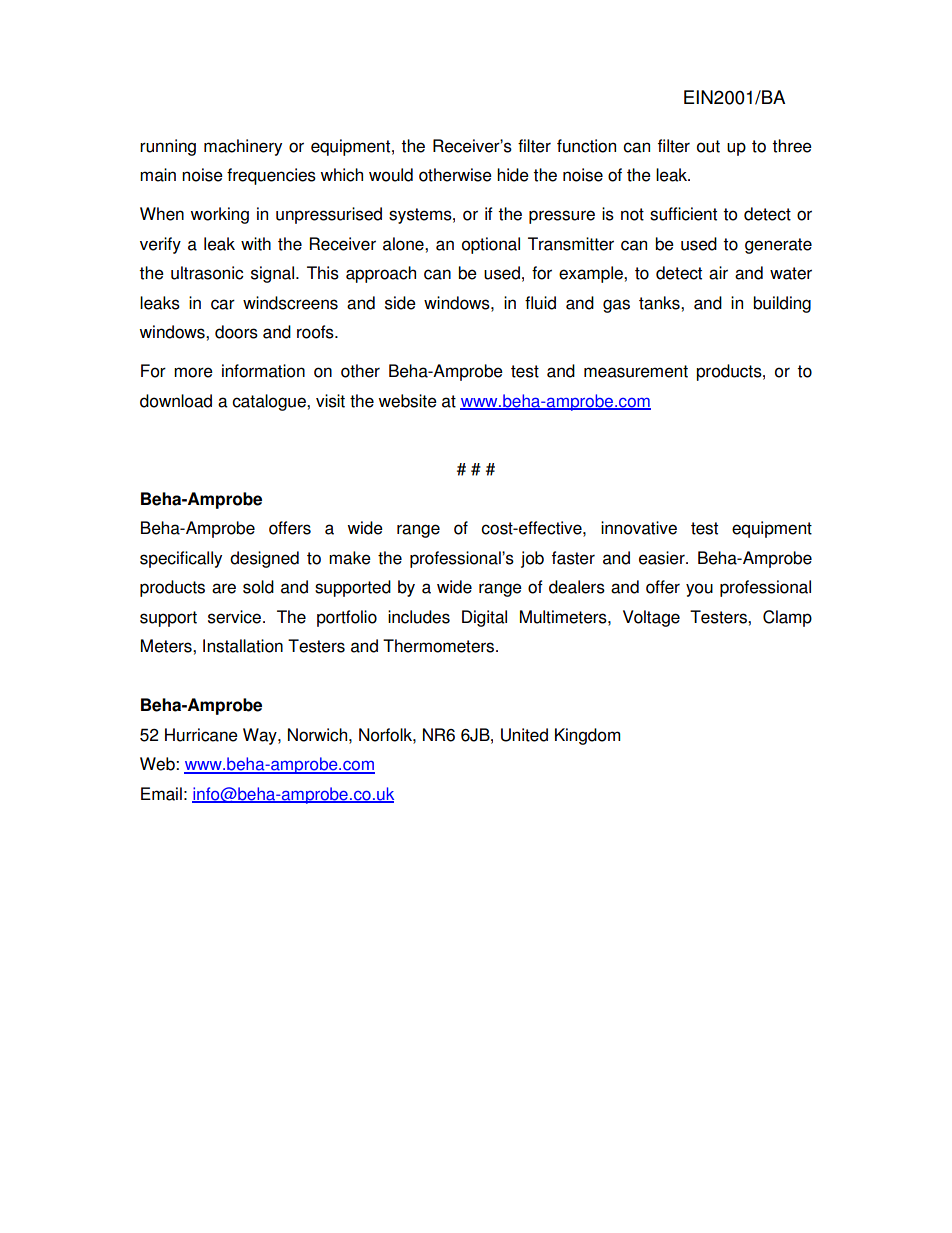  I want to click on out, so click(708, 146).
